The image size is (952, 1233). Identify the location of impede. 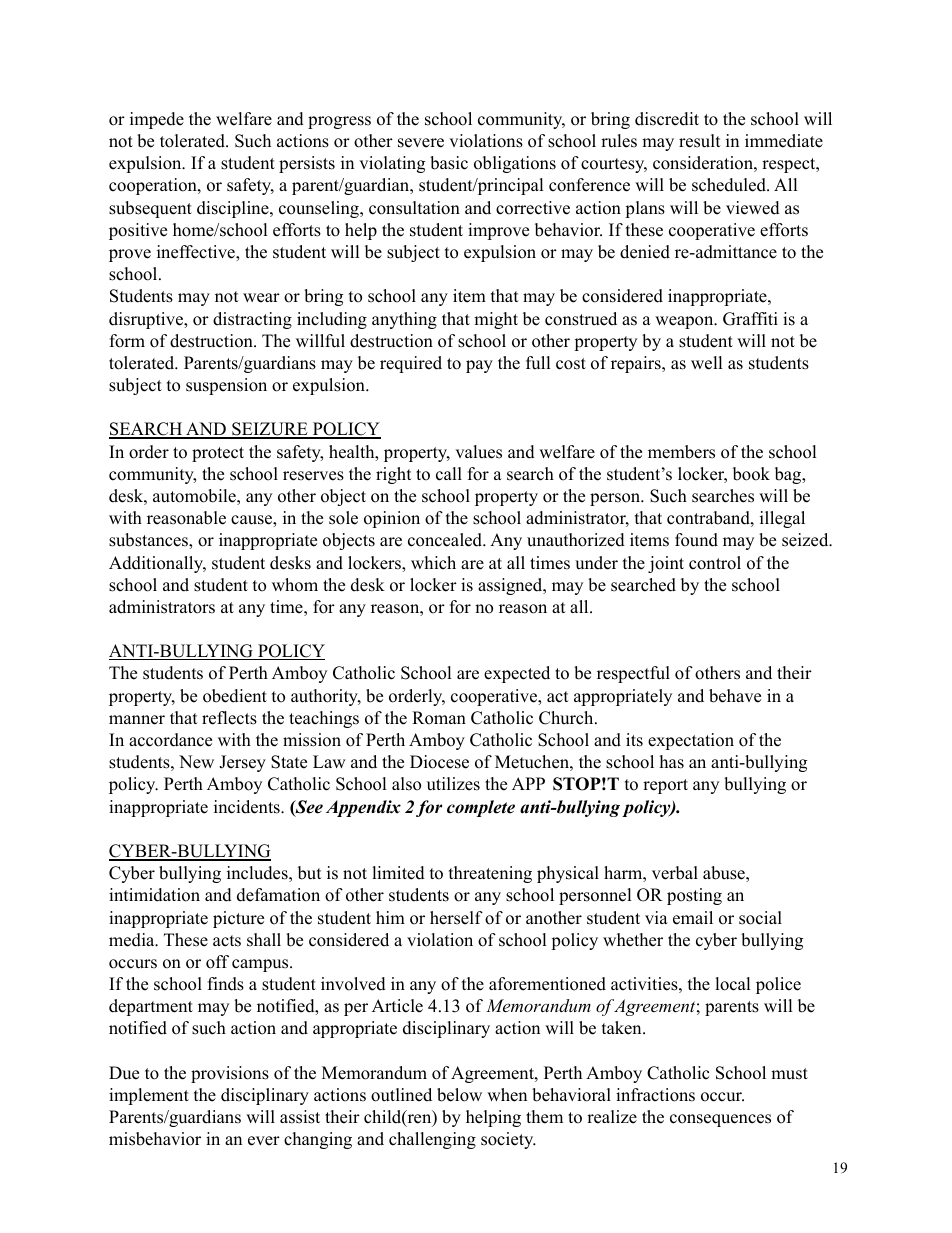
(157, 120).
